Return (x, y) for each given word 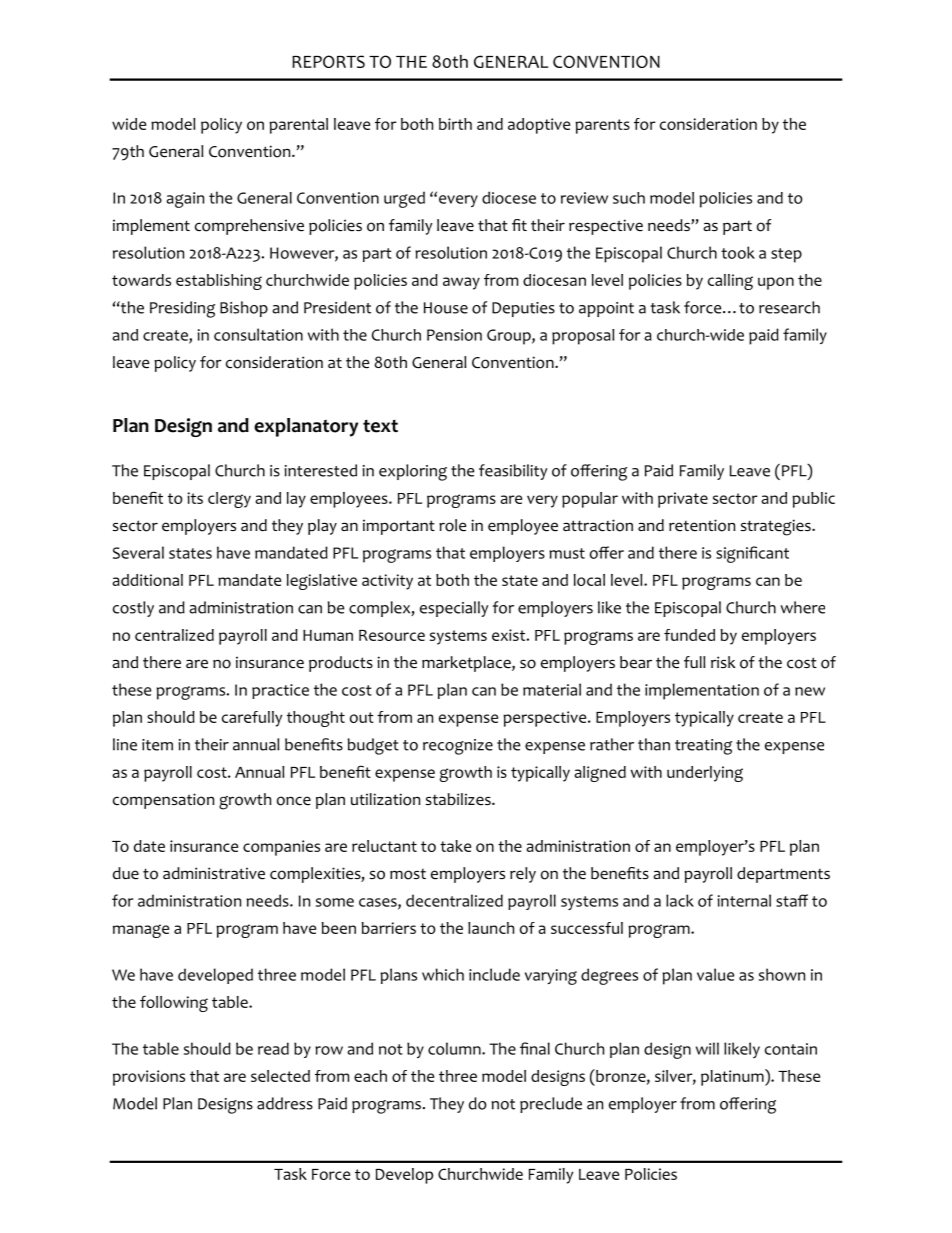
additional (147, 580)
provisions (149, 1078)
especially (454, 609)
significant (752, 554)
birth (455, 124)
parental (298, 126)
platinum (733, 1077)
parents (602, 126)
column (455, 1048)
